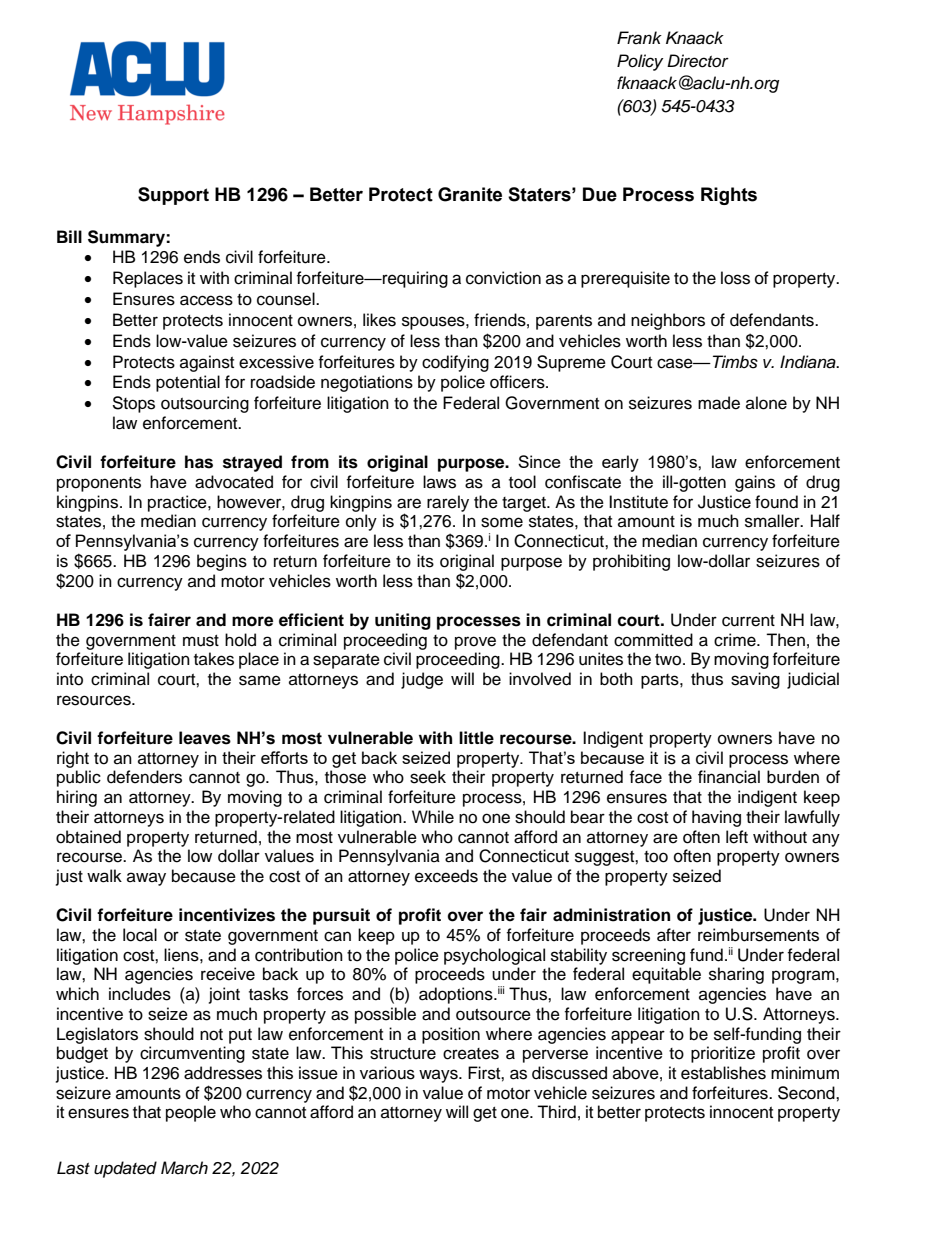 The width and height of the screenshot is (952, 1233). What do you see at coordinates (173, 196) in the screenshot?
I see `Support` at bounding box center [173, 196].
